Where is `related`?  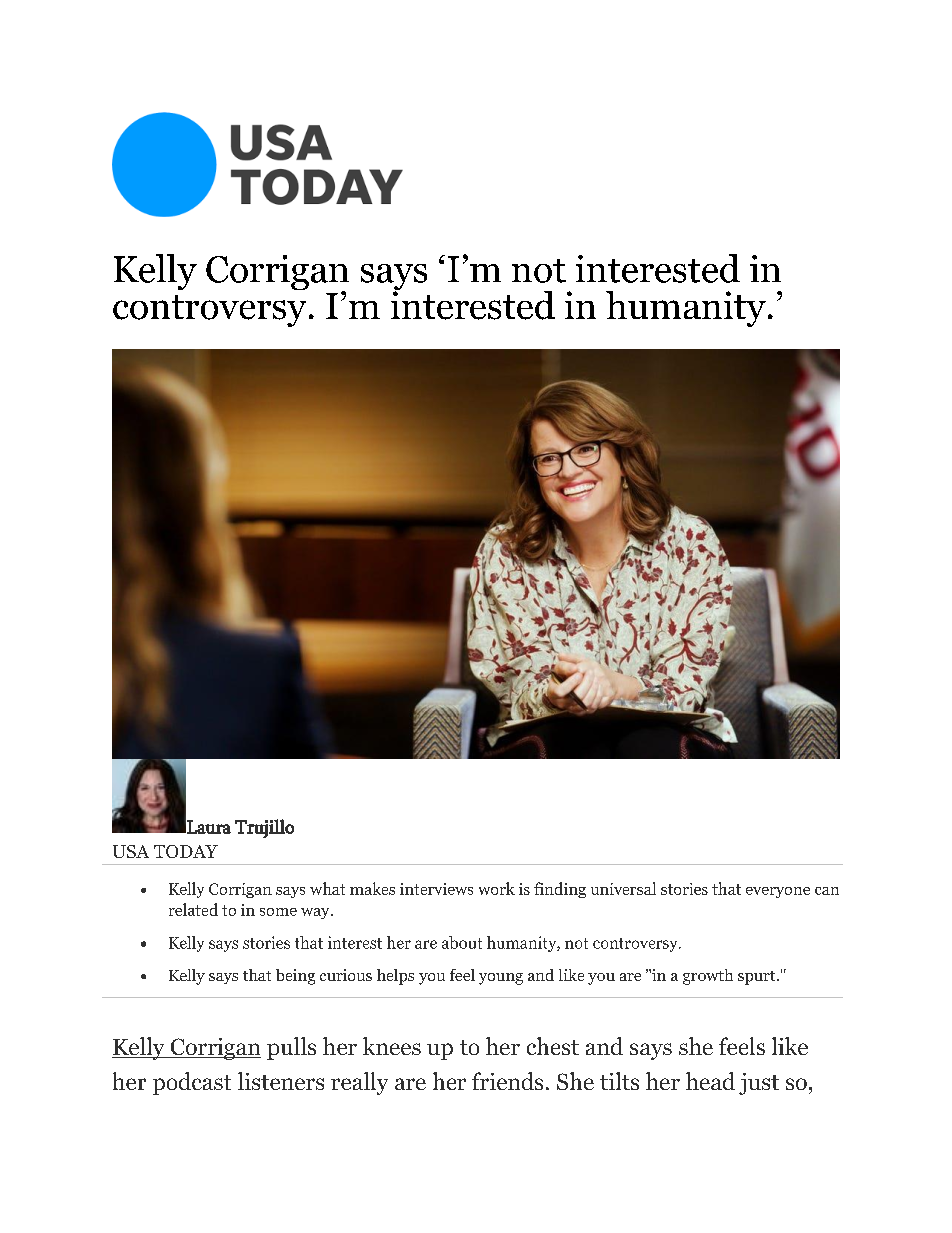
related is located at coordinates (193, 909).
